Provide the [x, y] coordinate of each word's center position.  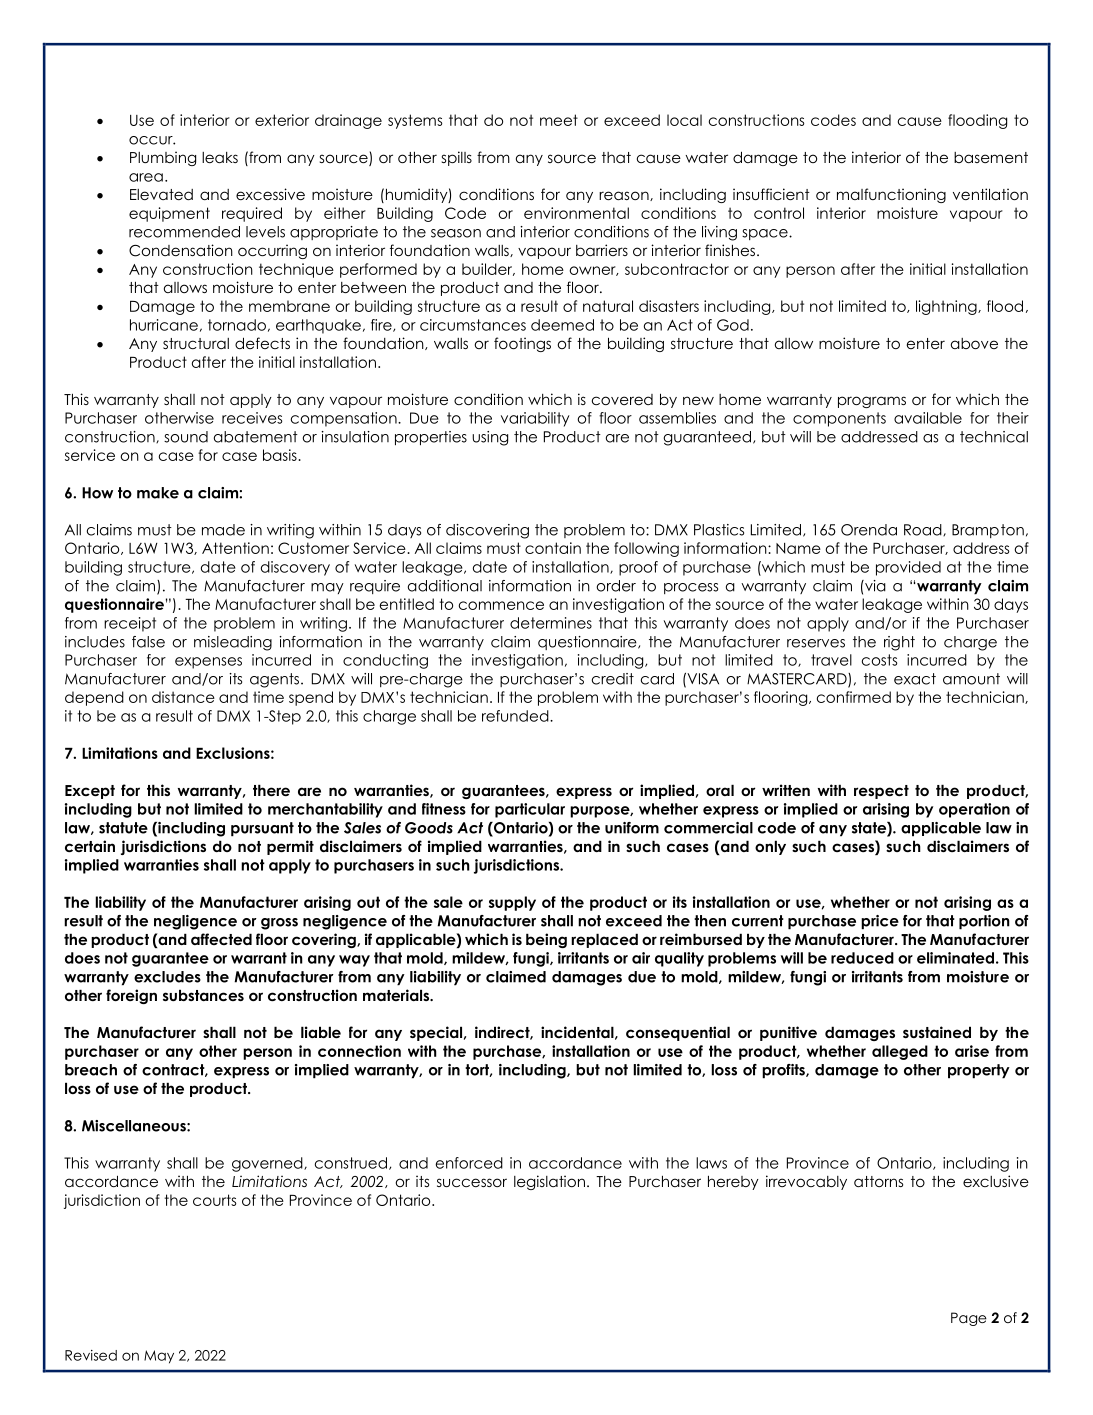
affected [221, 939]
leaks [220, 157]
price [880, 922]
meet [559, 120]
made [223, 530]
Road [924, 530]
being [546, 940]
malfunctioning [891, 195]
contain [553, 548]
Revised [91, 1355]
